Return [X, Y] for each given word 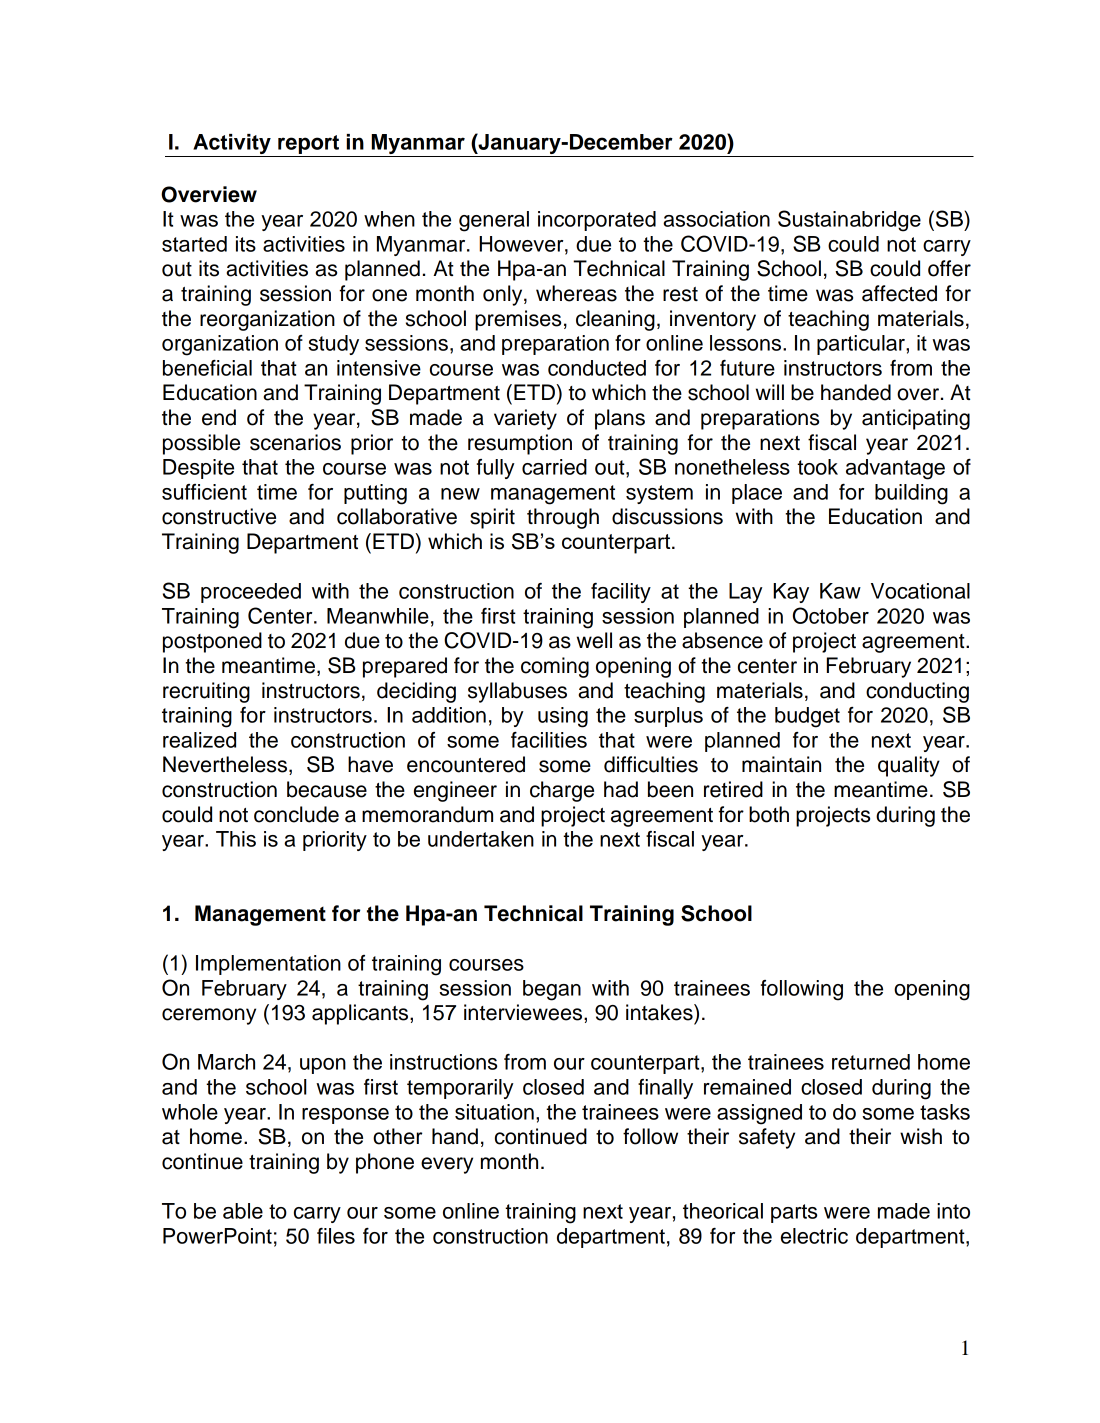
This [236, 839]
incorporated [597, 221]
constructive [219, 516]
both [769, 814]
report [308, 146]
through [563, 518]
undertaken [481, 839]
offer [949, 268]
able [243, 1211]
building [911, 494]
